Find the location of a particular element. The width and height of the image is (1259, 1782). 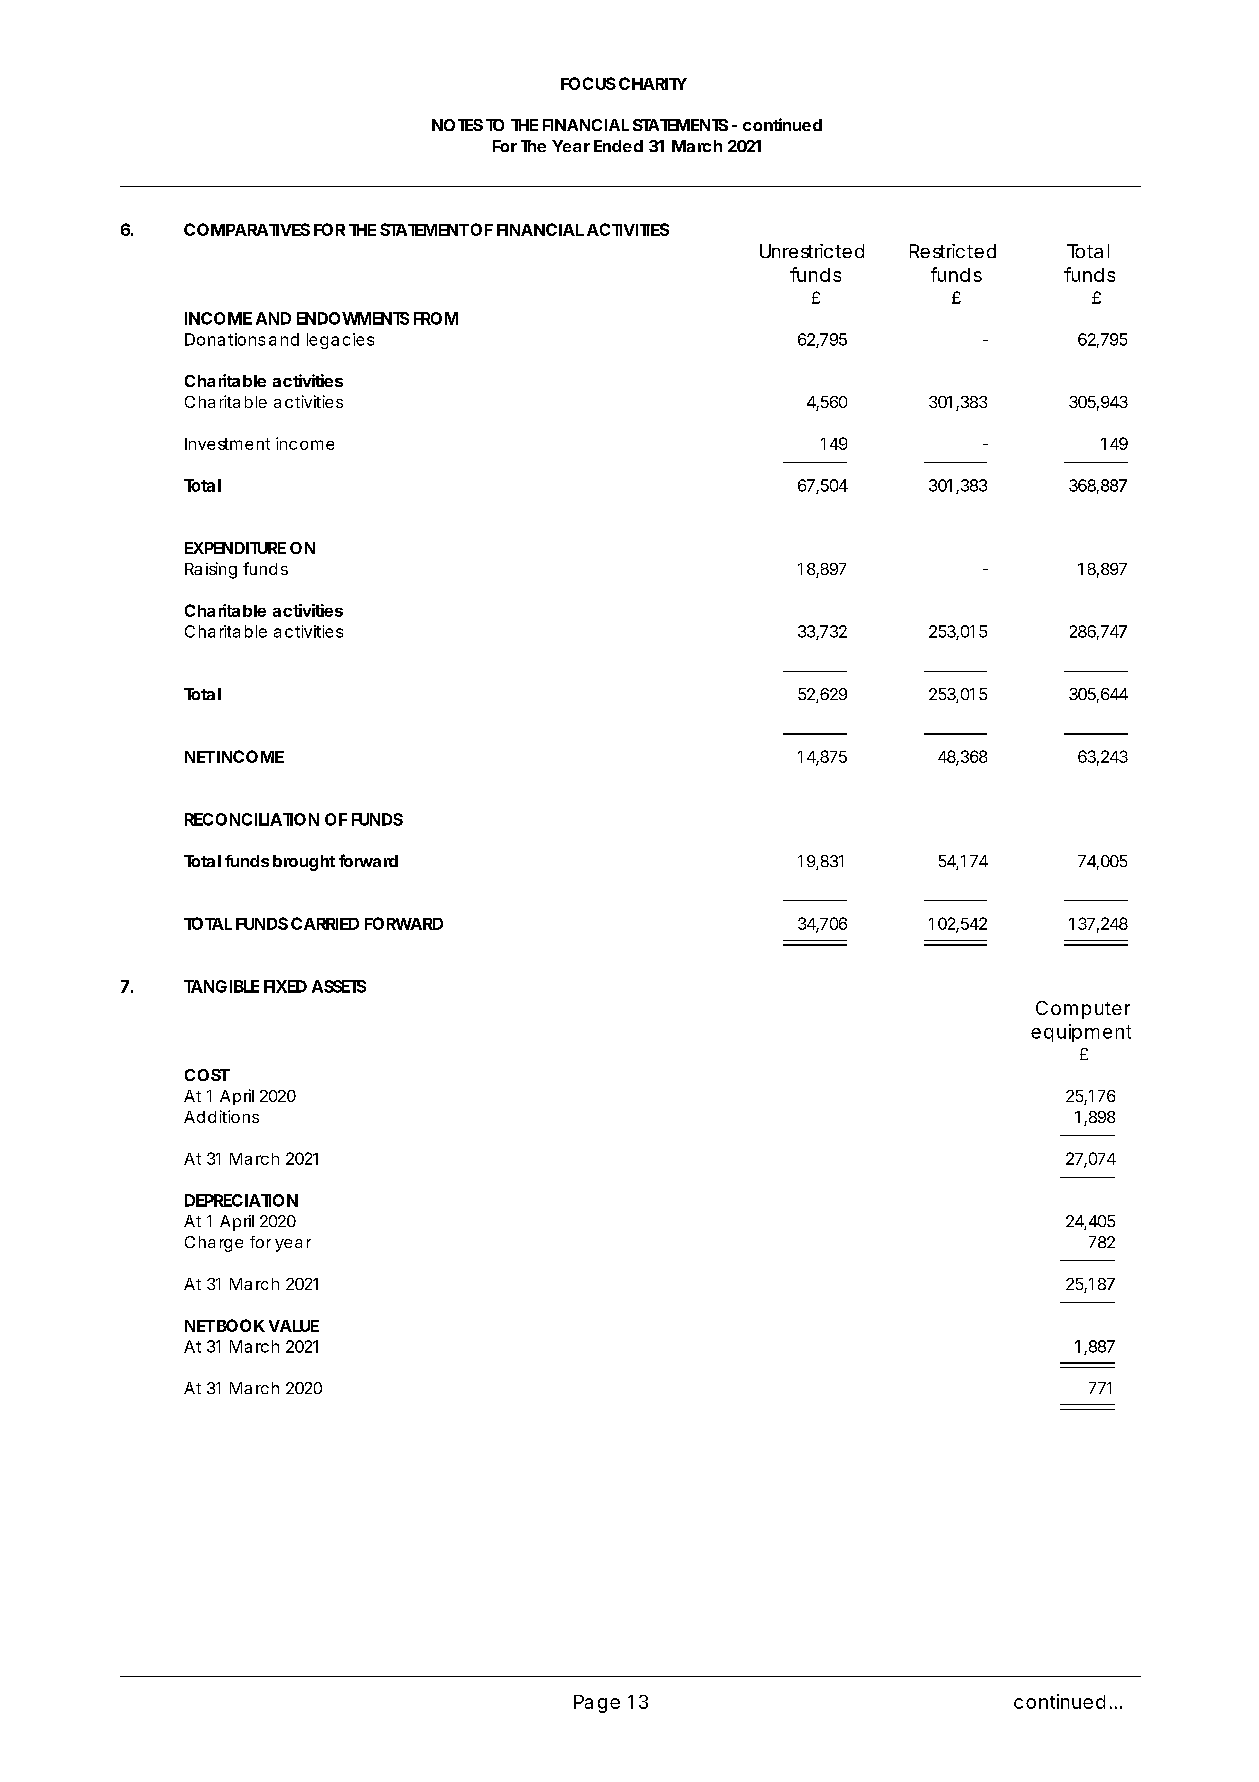

Ended is located at coordinates (618, 146).
